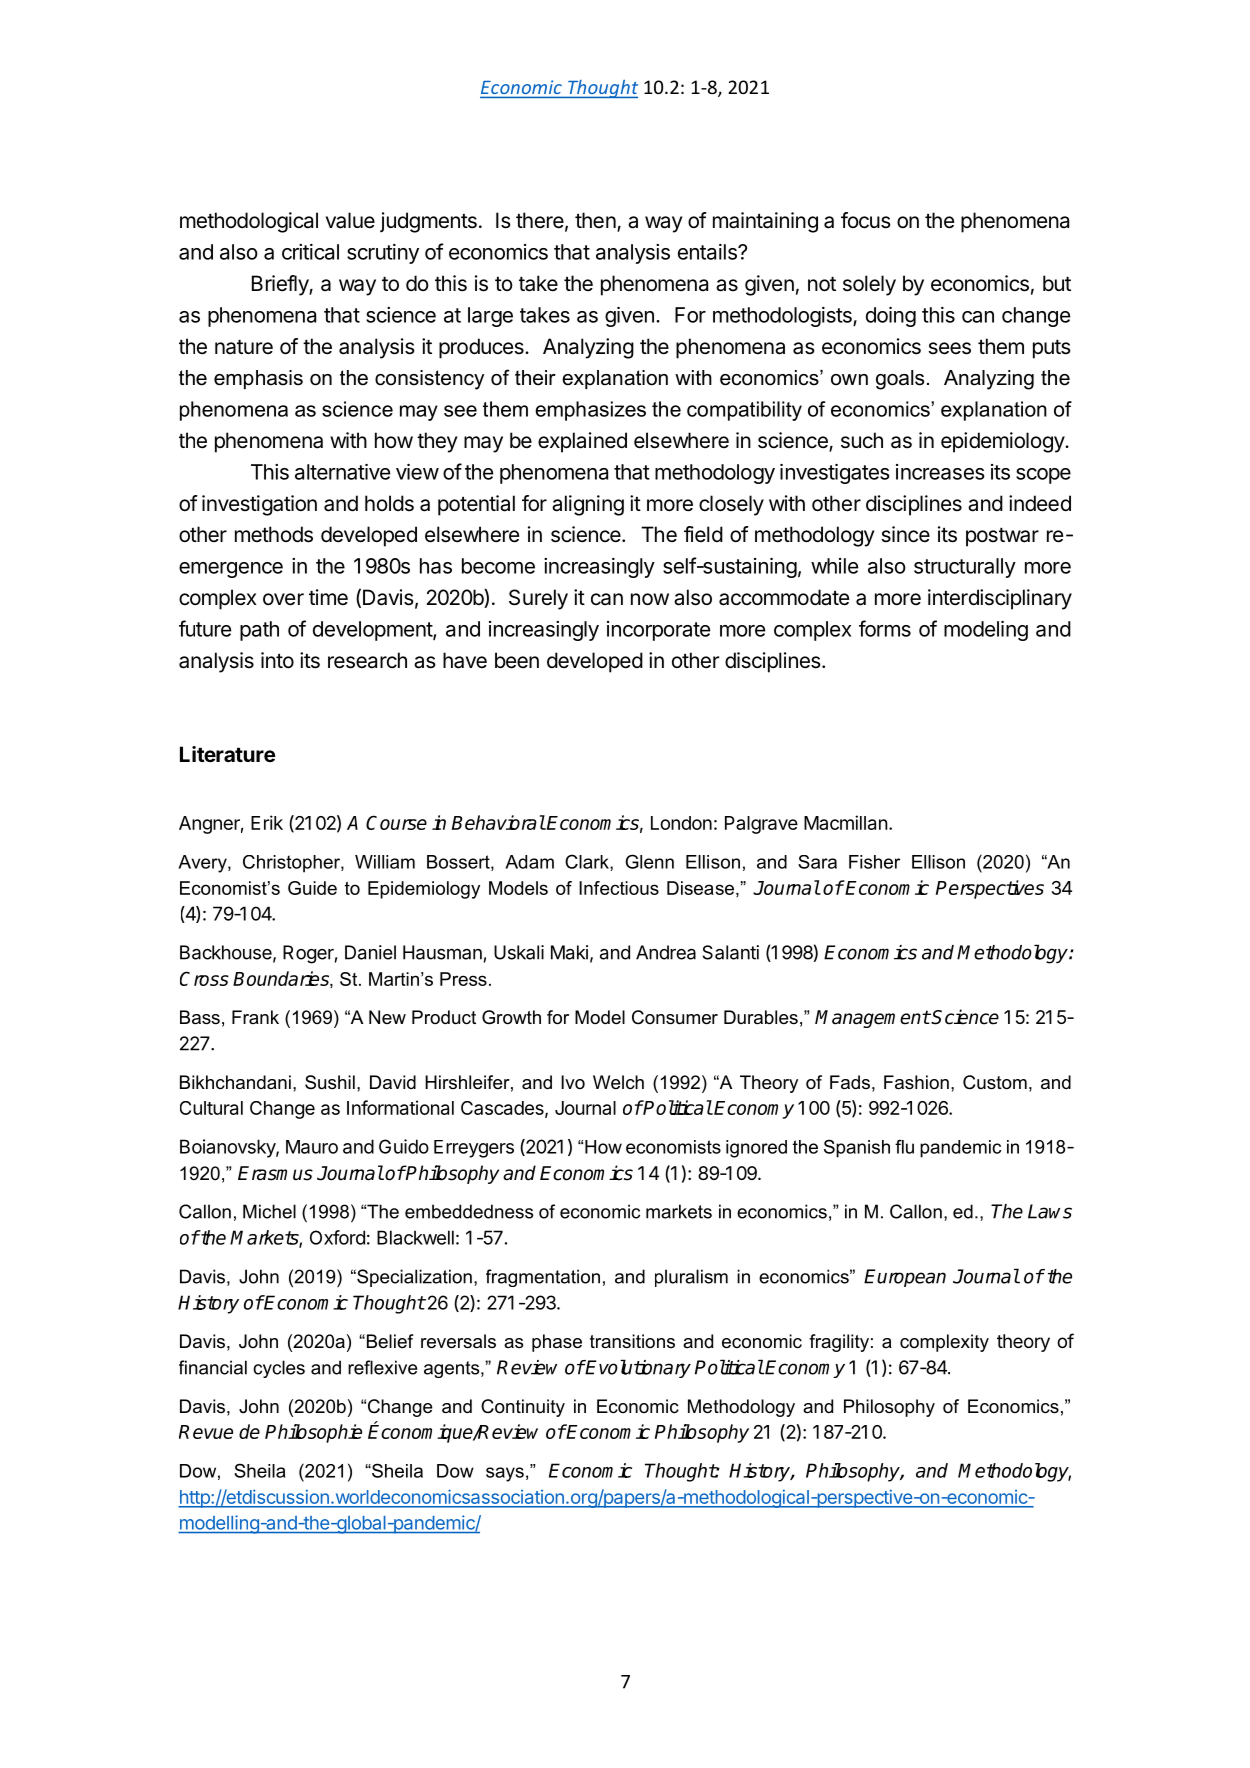 This page has width=1250, height=1768. I want to click on then, so click(595, 220).
